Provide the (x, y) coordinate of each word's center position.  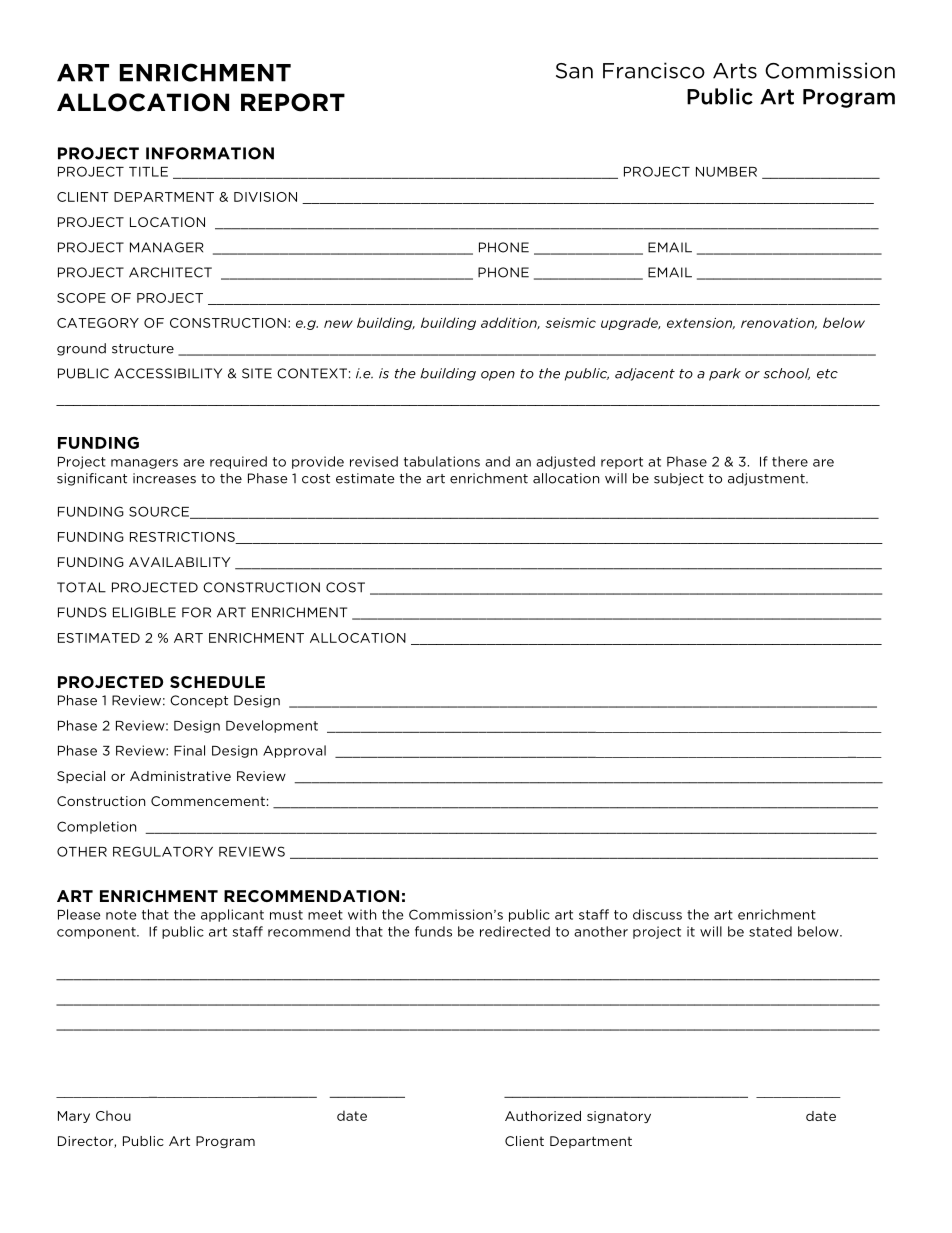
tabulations (442, 461)
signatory (619, 1117)
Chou (113, 1115)
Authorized (543, 1116)
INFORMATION (210, 153)
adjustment (767, 479)
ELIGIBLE (144, 612)
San (574, 71)
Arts (735, 71)
